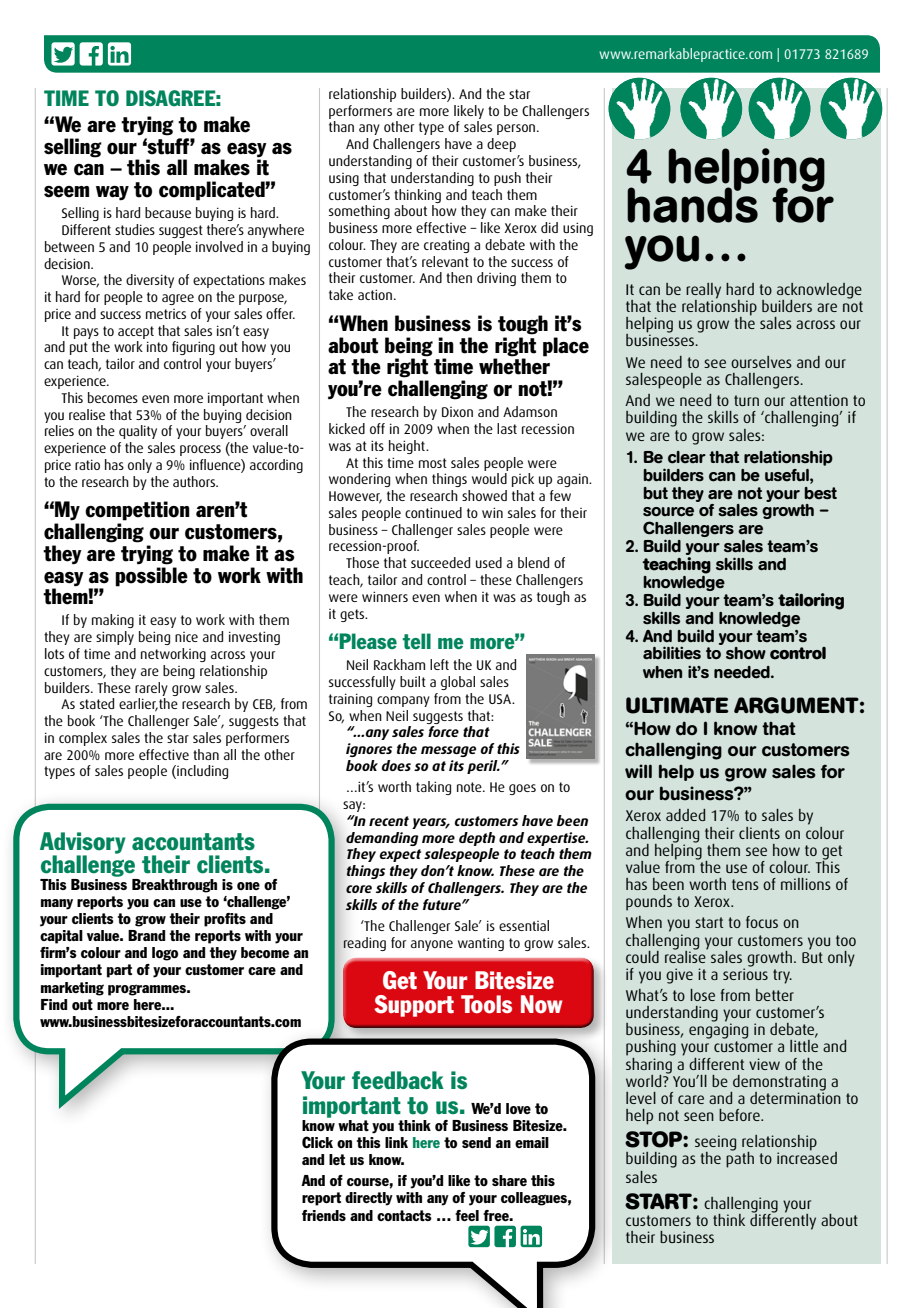 The height and width of the screenshot is (1308, 924). What do you see at coordinates (317, 1142) in the screenshot?
I see `Click` at bounding box center [317, 1142].
